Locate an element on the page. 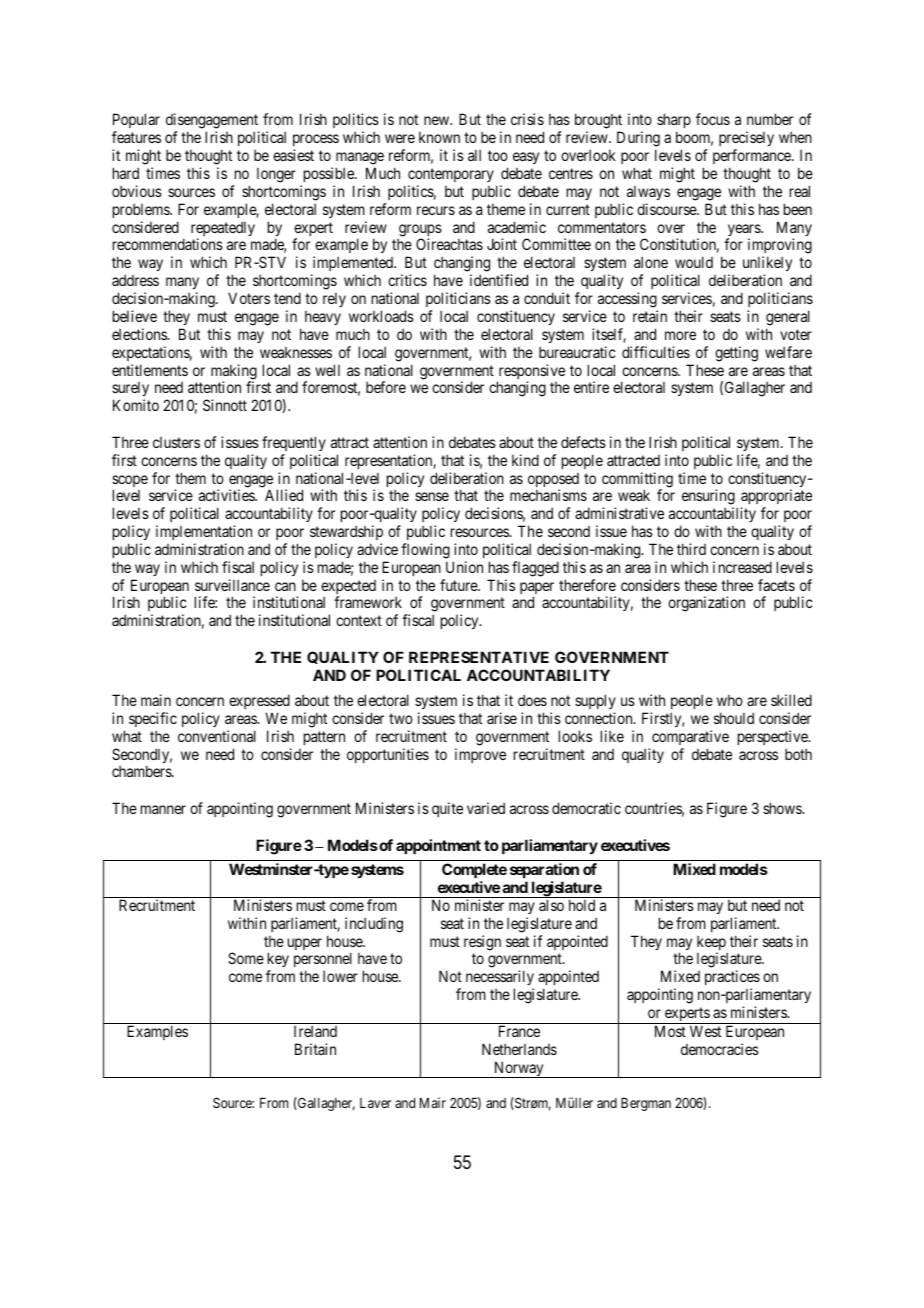  arise is located at coordinates (502, 718).
